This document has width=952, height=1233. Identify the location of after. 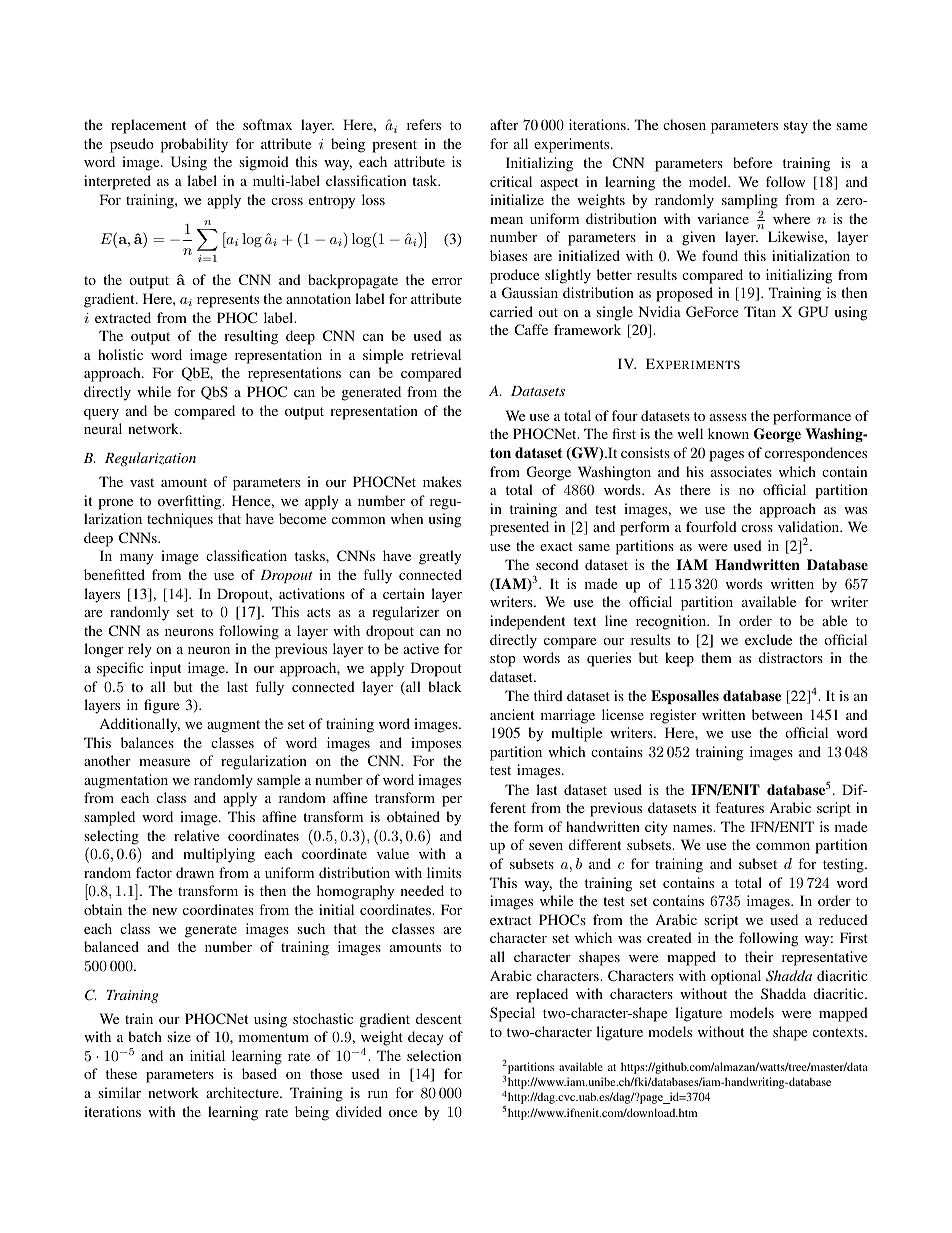
(504, 124).
